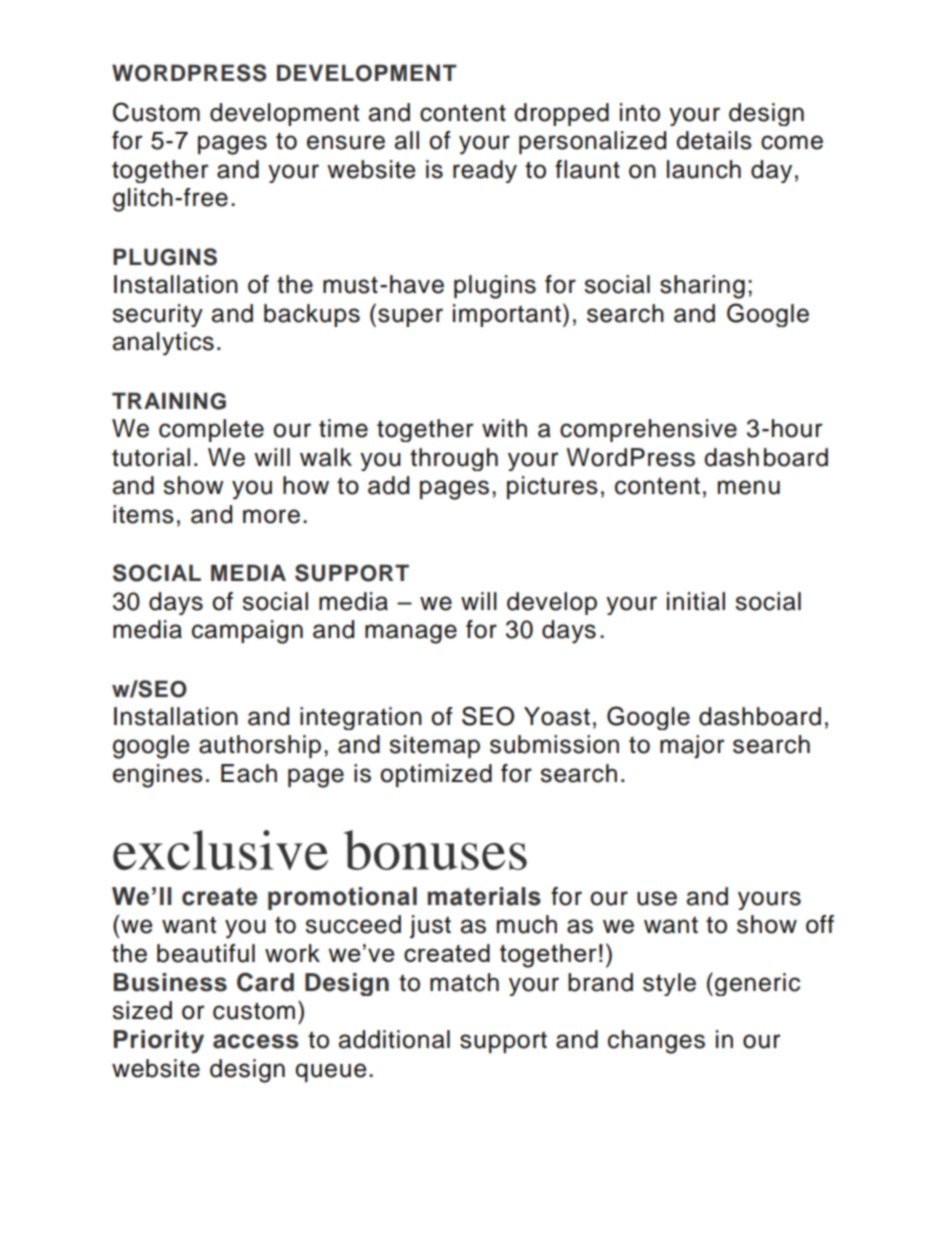 Image resolution: width=952 pixels, height=1233 pixels. Describe the element at coordinates (692, 746) in the screenshot. I see `major` at that location.
